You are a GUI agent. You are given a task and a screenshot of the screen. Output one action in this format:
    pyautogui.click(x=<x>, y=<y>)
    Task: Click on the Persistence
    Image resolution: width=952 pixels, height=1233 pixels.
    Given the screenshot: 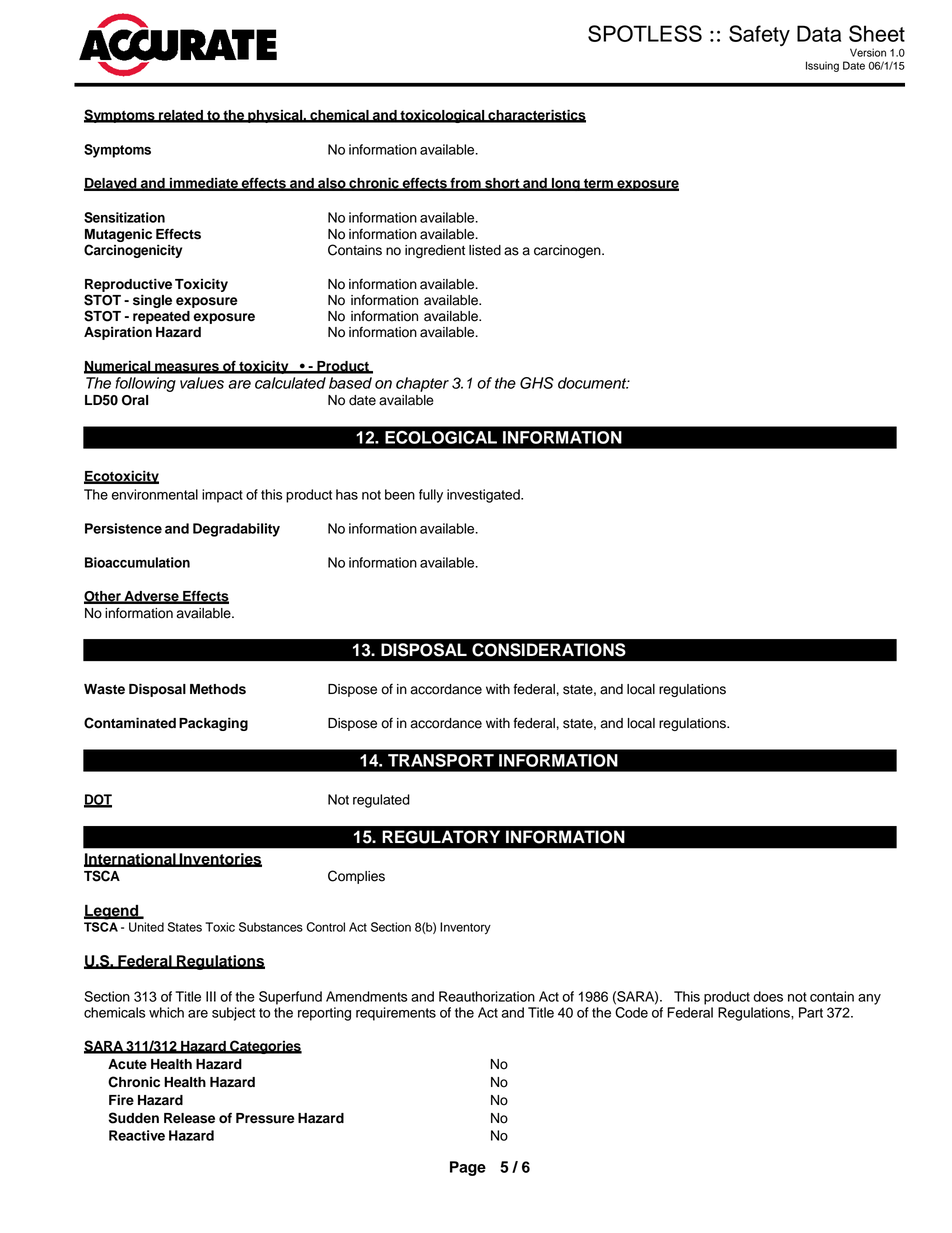 What is the action you would take?
    pyautogui.click(x=123, y=528)
